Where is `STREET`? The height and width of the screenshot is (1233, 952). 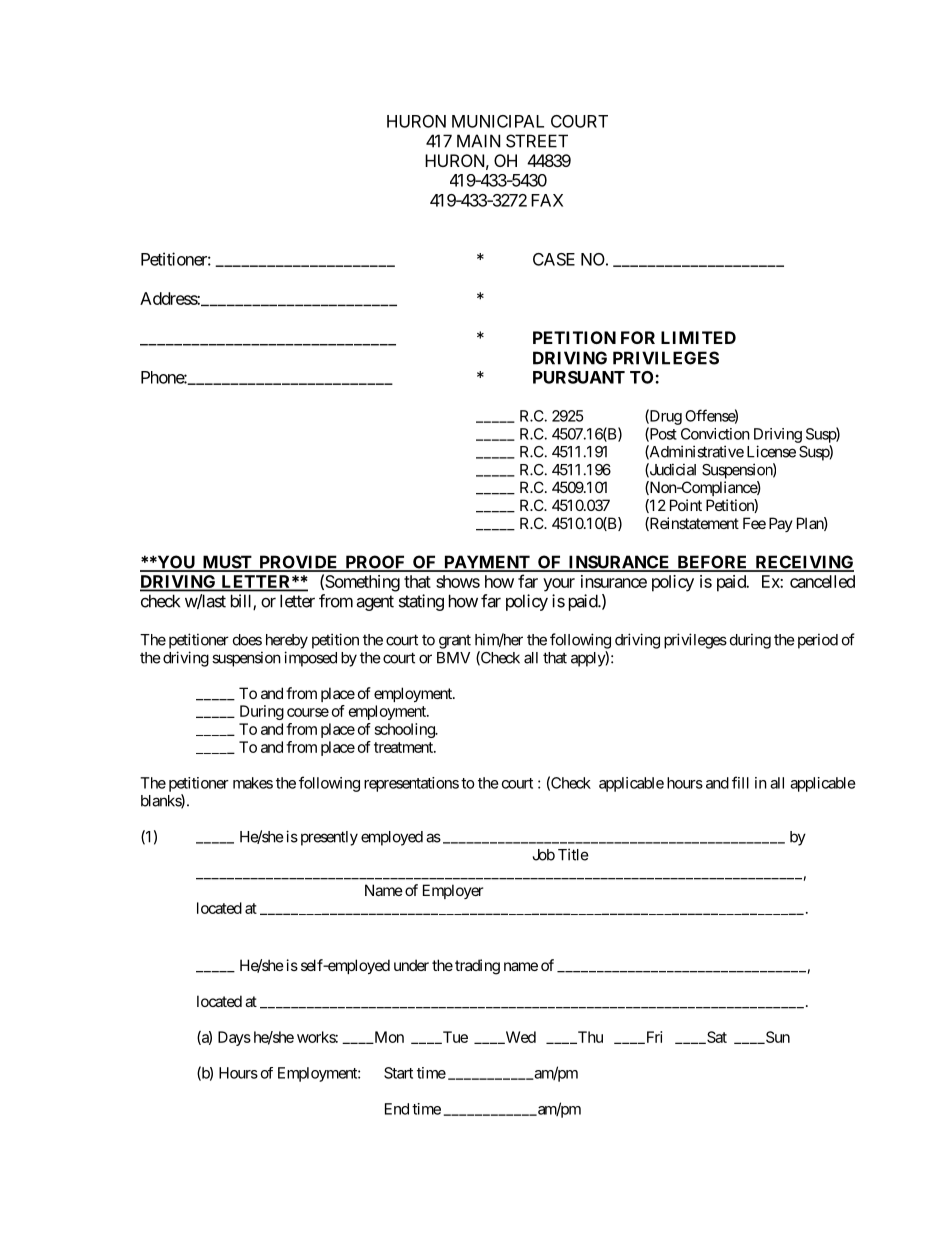
STREET is located at coordinates (537, 141).
